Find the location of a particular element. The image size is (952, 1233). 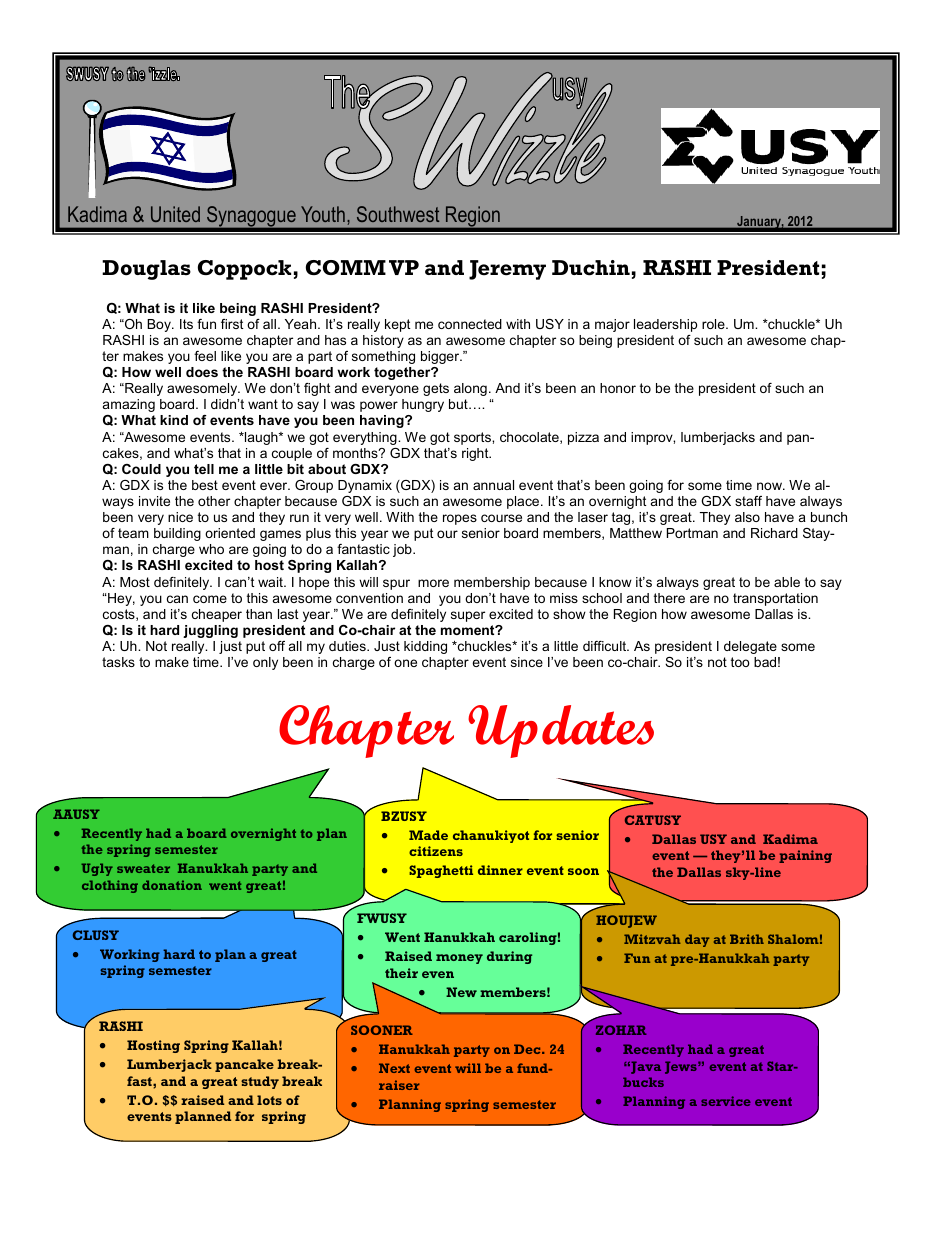

service is located at coordinates (726, 1101).
